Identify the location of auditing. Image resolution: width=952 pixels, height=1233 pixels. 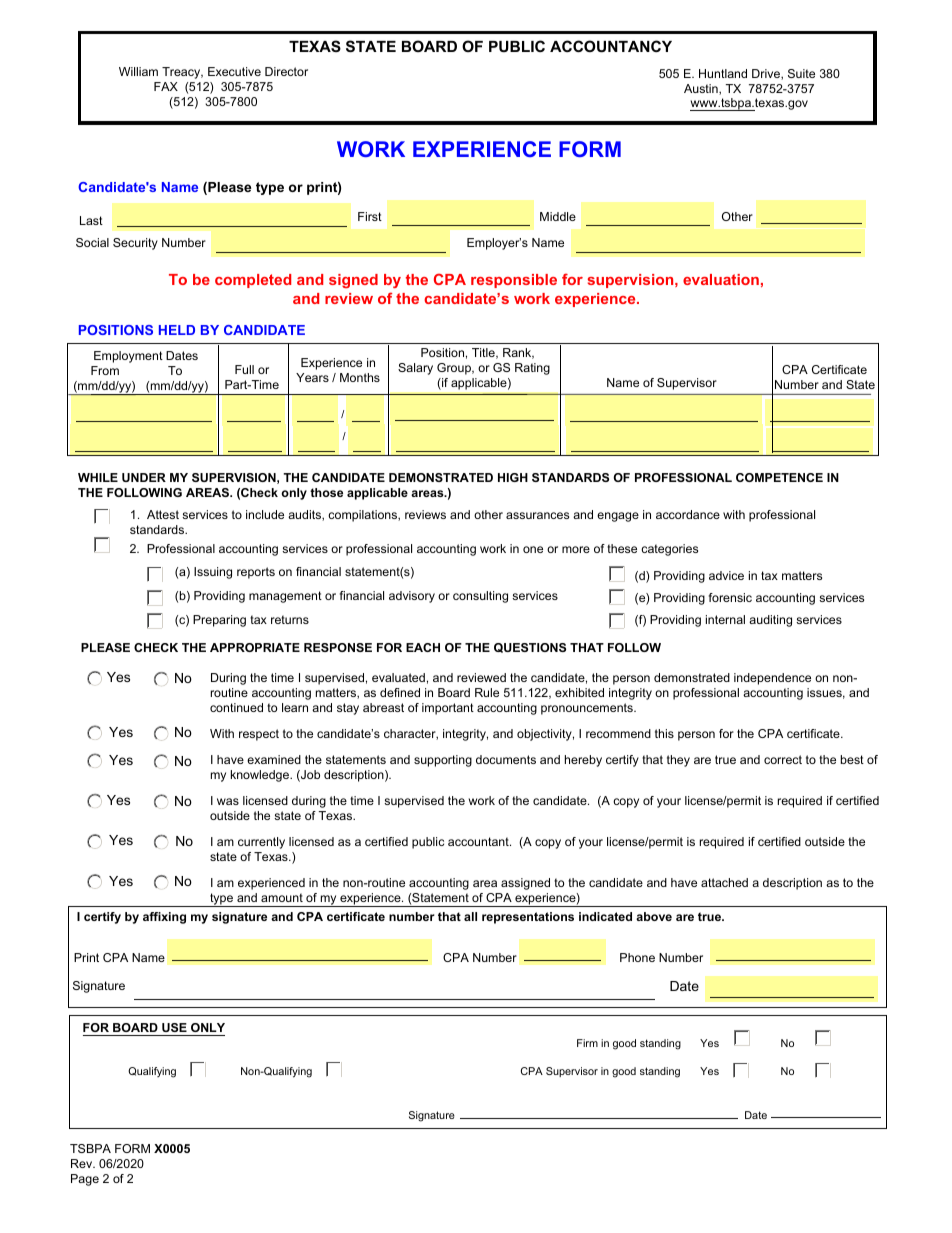
(770, 621).
